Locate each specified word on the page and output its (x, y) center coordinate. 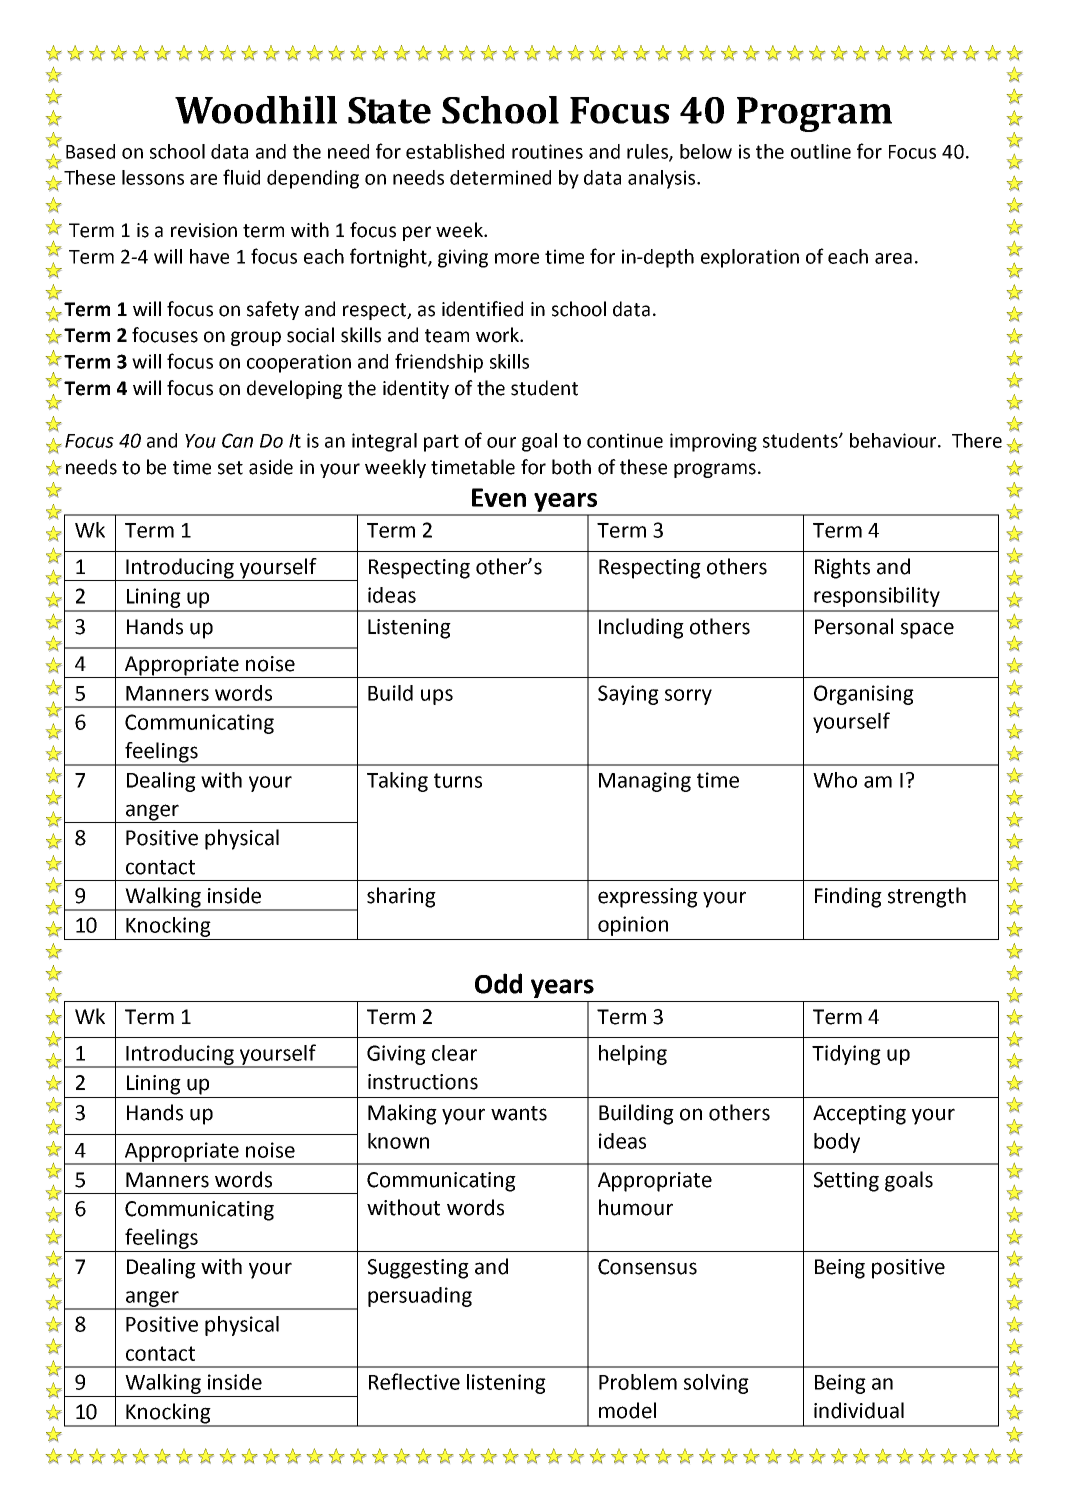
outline (821, 151)
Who (835, 780)
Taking (397, 782)
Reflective (414, 1381)
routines (547, 151)
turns (458, 780)
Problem (638, 1382)
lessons (153, 177)
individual (859, 1410)
